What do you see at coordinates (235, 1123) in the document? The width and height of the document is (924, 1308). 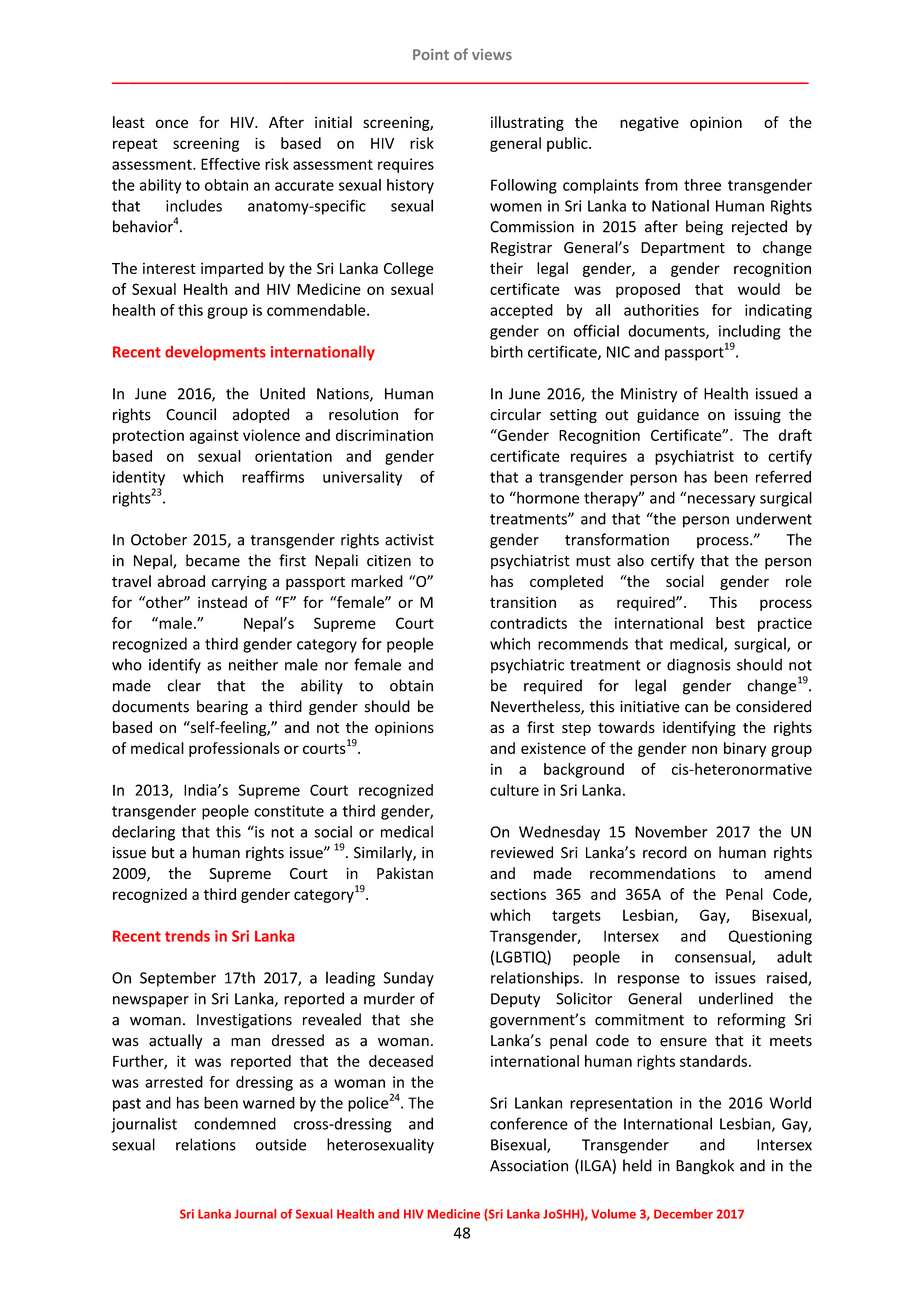 I see `condemned` at bounding box center [235, 1123].
